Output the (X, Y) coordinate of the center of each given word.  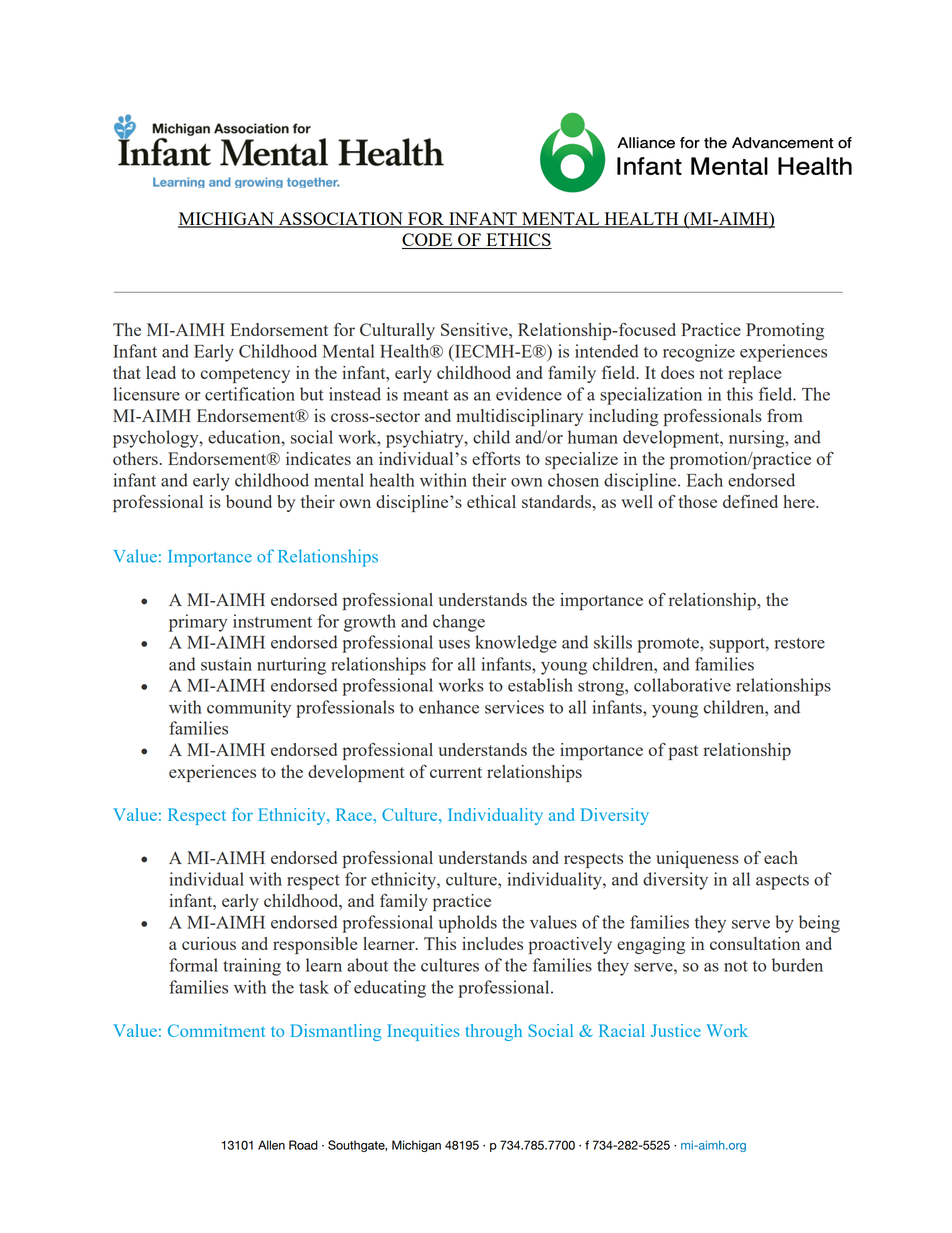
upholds (467, 924)
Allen (271, 1145)
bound (249, 501)
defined (750, 501)
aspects (782, 882)
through (493, 1032)
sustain (226, 664)
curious (209, 943)
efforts (496, 458)
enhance (449, 707)
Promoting (785, 331)
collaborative (682, 685)
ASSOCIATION (340, 220)
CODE (428, 241)
